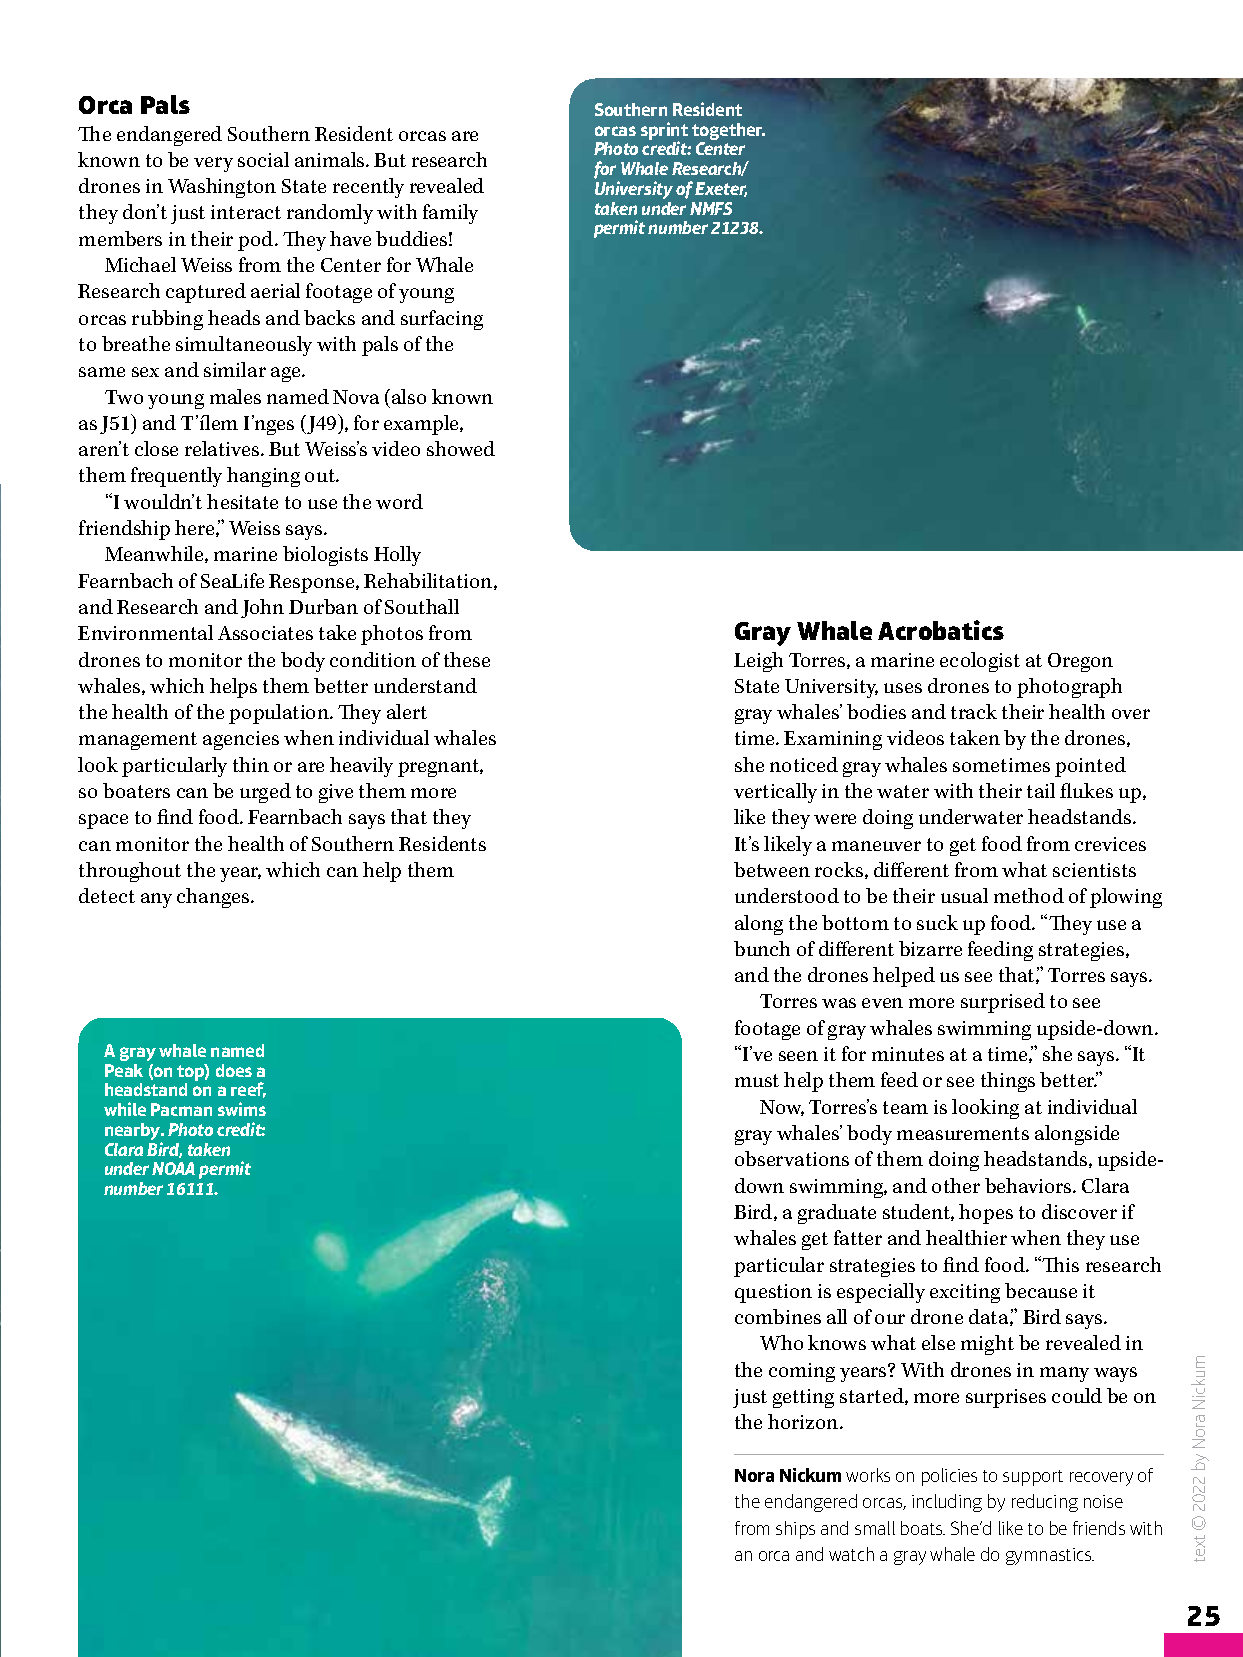  Describe the element at coordinates (222, 188) in the document. I see `Washington` at that location.
